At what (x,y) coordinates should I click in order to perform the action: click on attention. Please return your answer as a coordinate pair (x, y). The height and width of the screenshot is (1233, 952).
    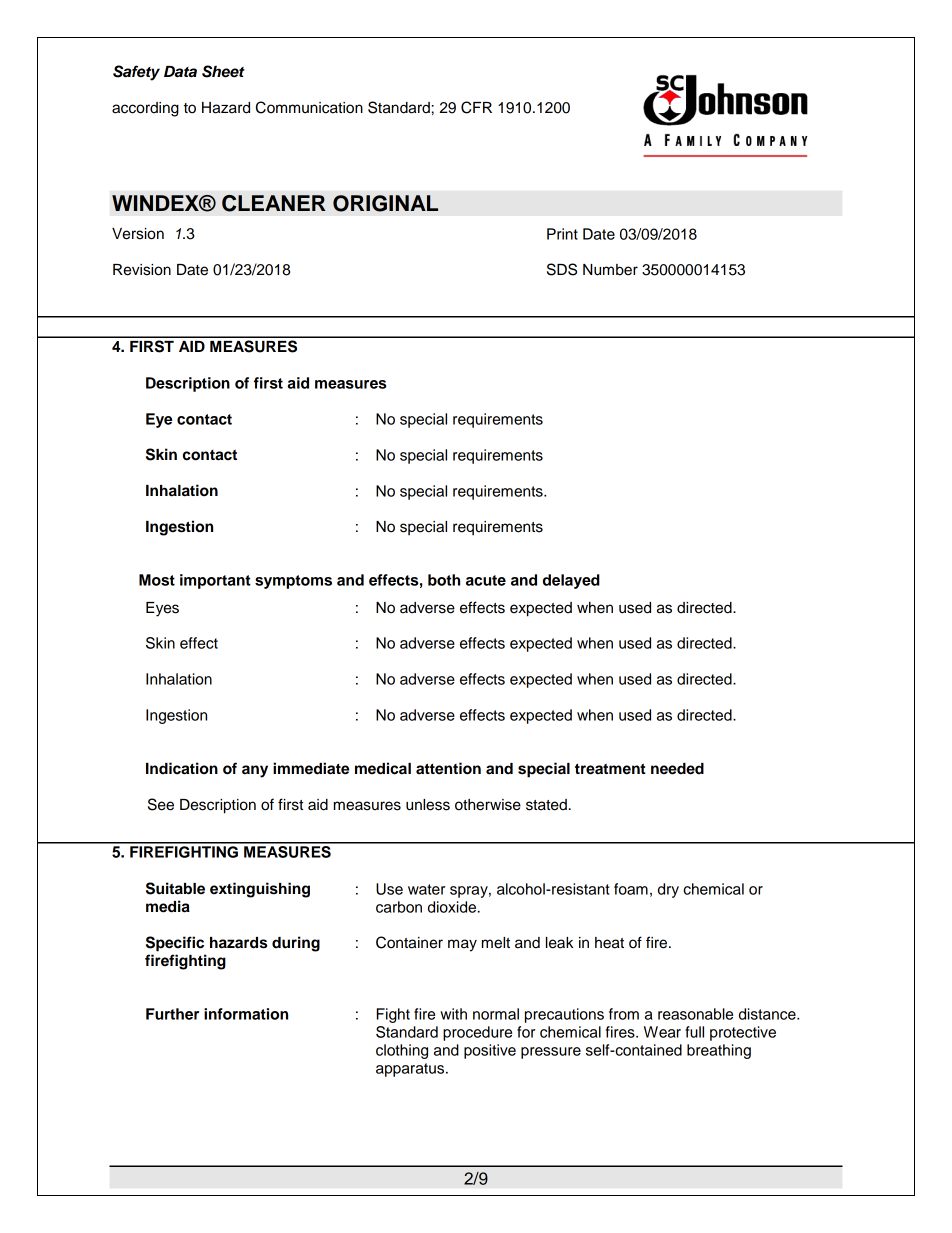
    Looking at the image, I should click on (448, 768).
